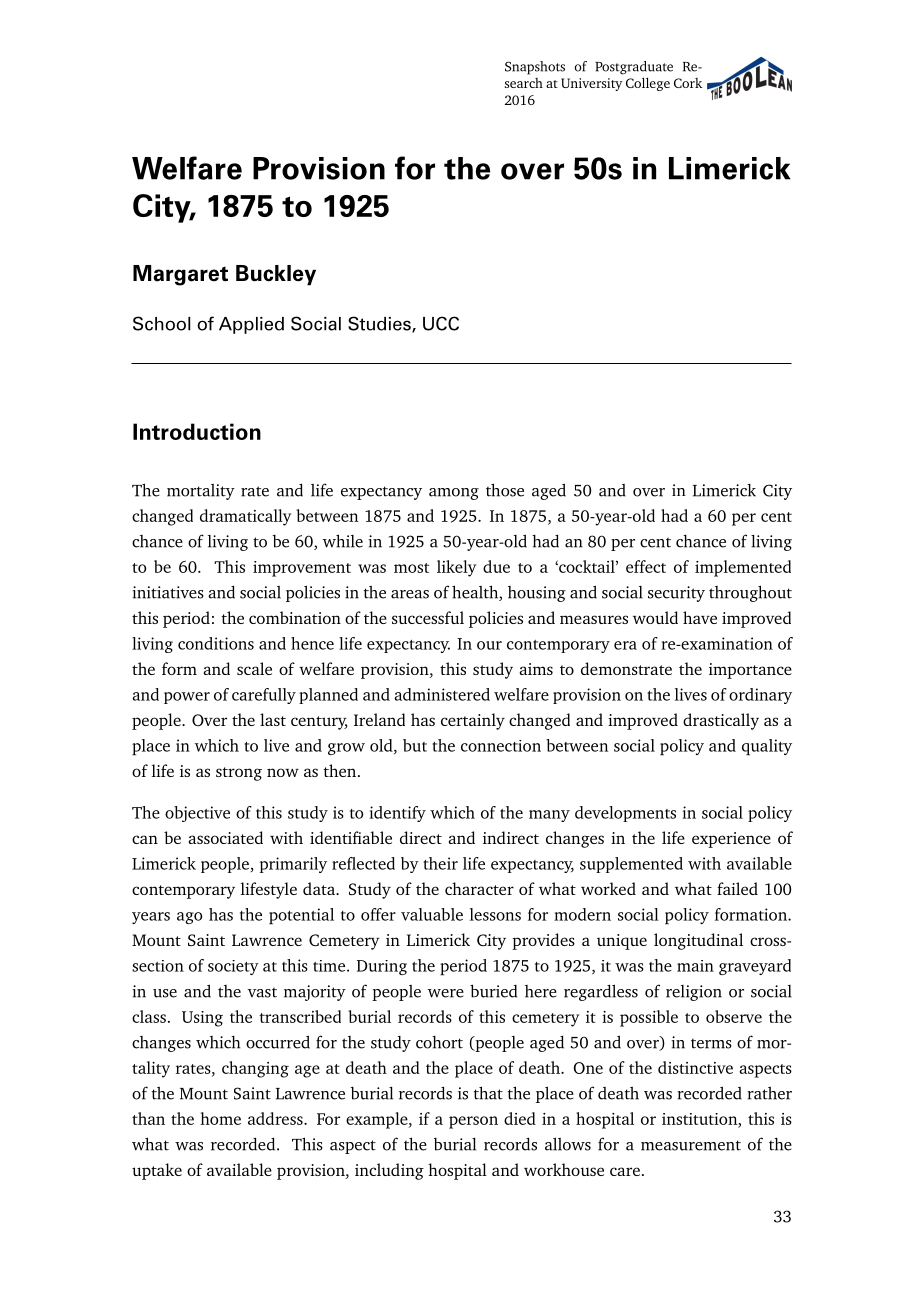 This screenshot has height=1308, width=924. Describe the element at coordinates (535, 68) in the screenshot. I see `Snapshots` at that location.
